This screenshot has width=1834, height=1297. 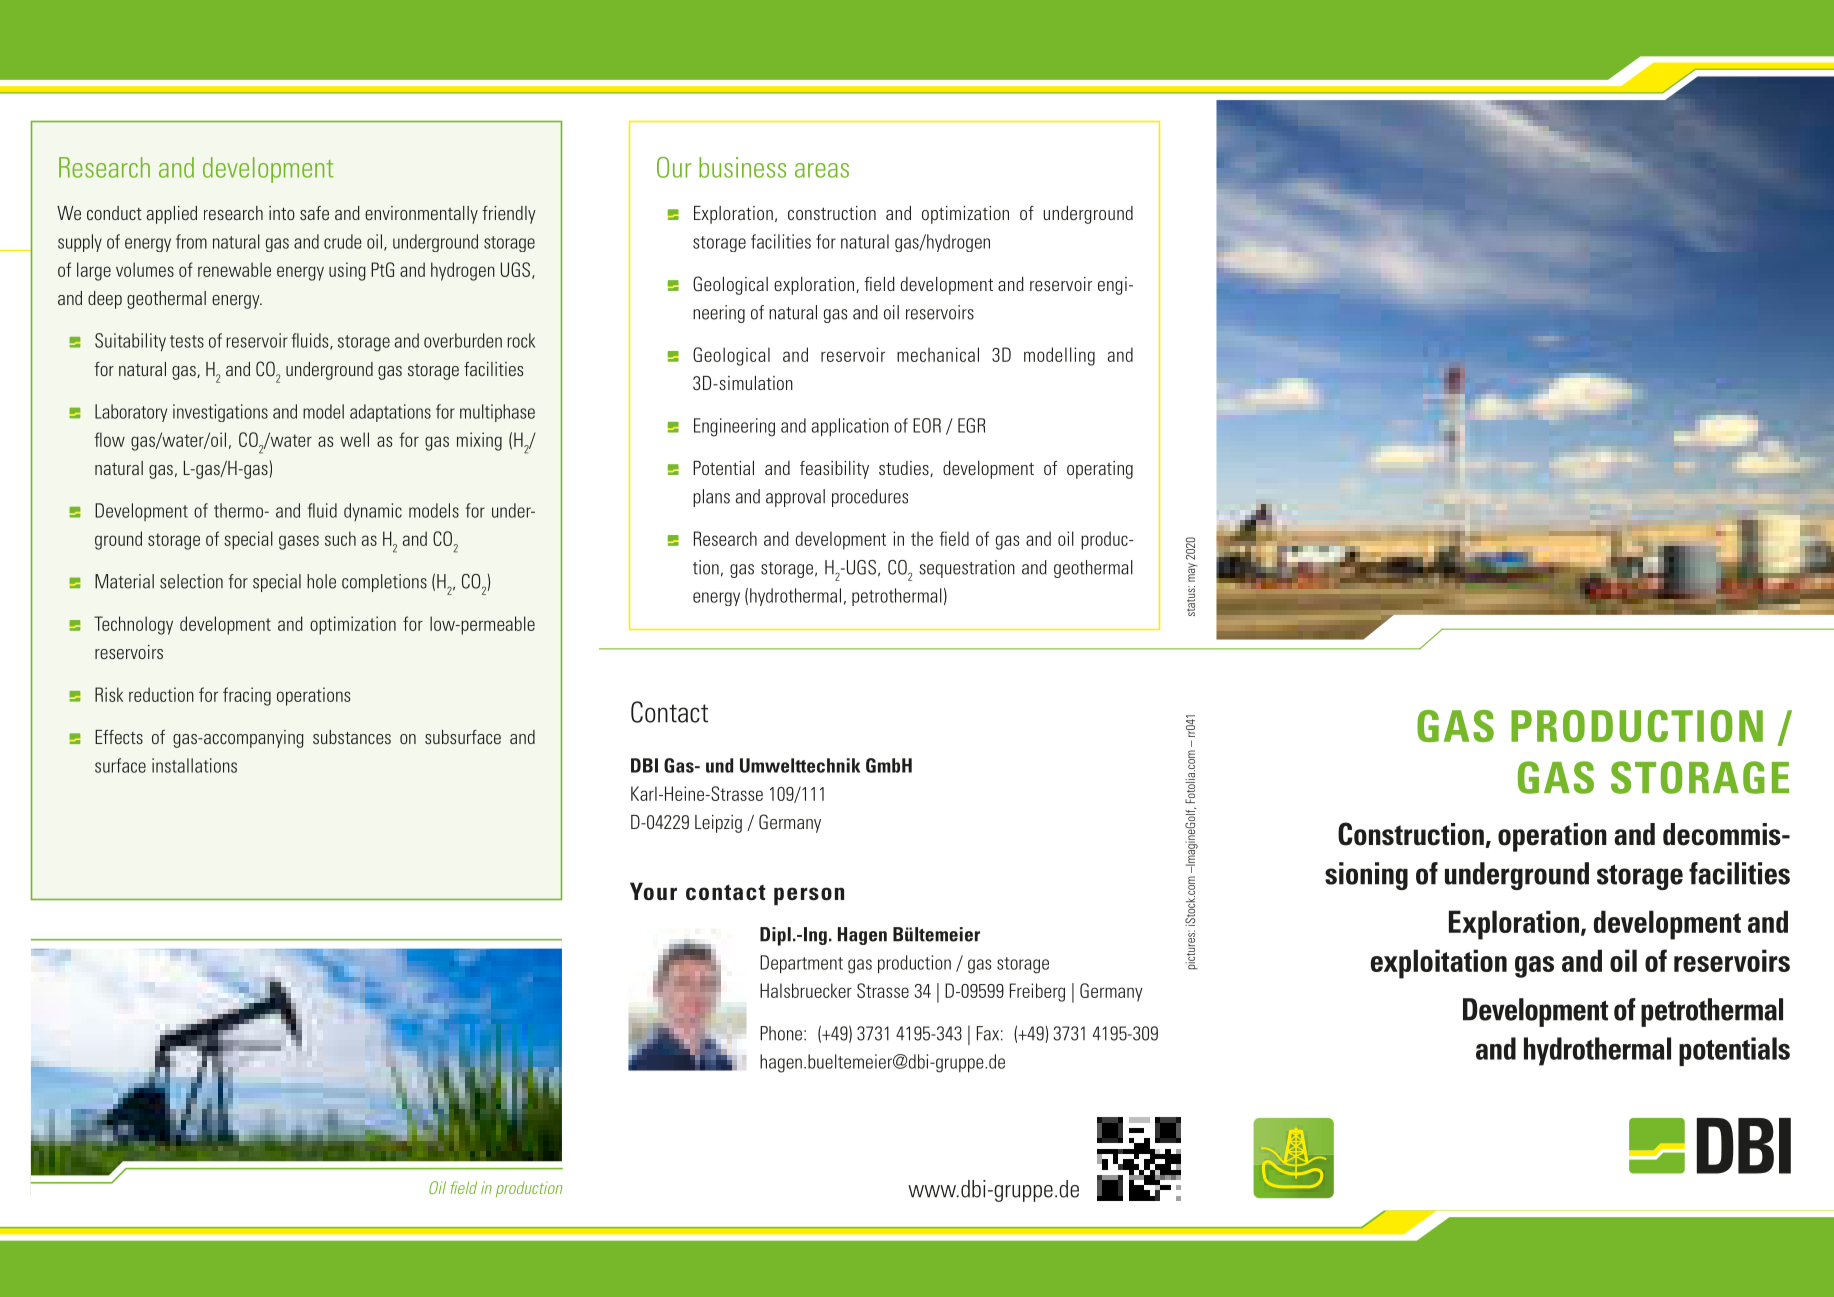 What do you see at coordinates (870, 498) in the screenshot?
I see `procedures` at bounding box center [870, 498].
